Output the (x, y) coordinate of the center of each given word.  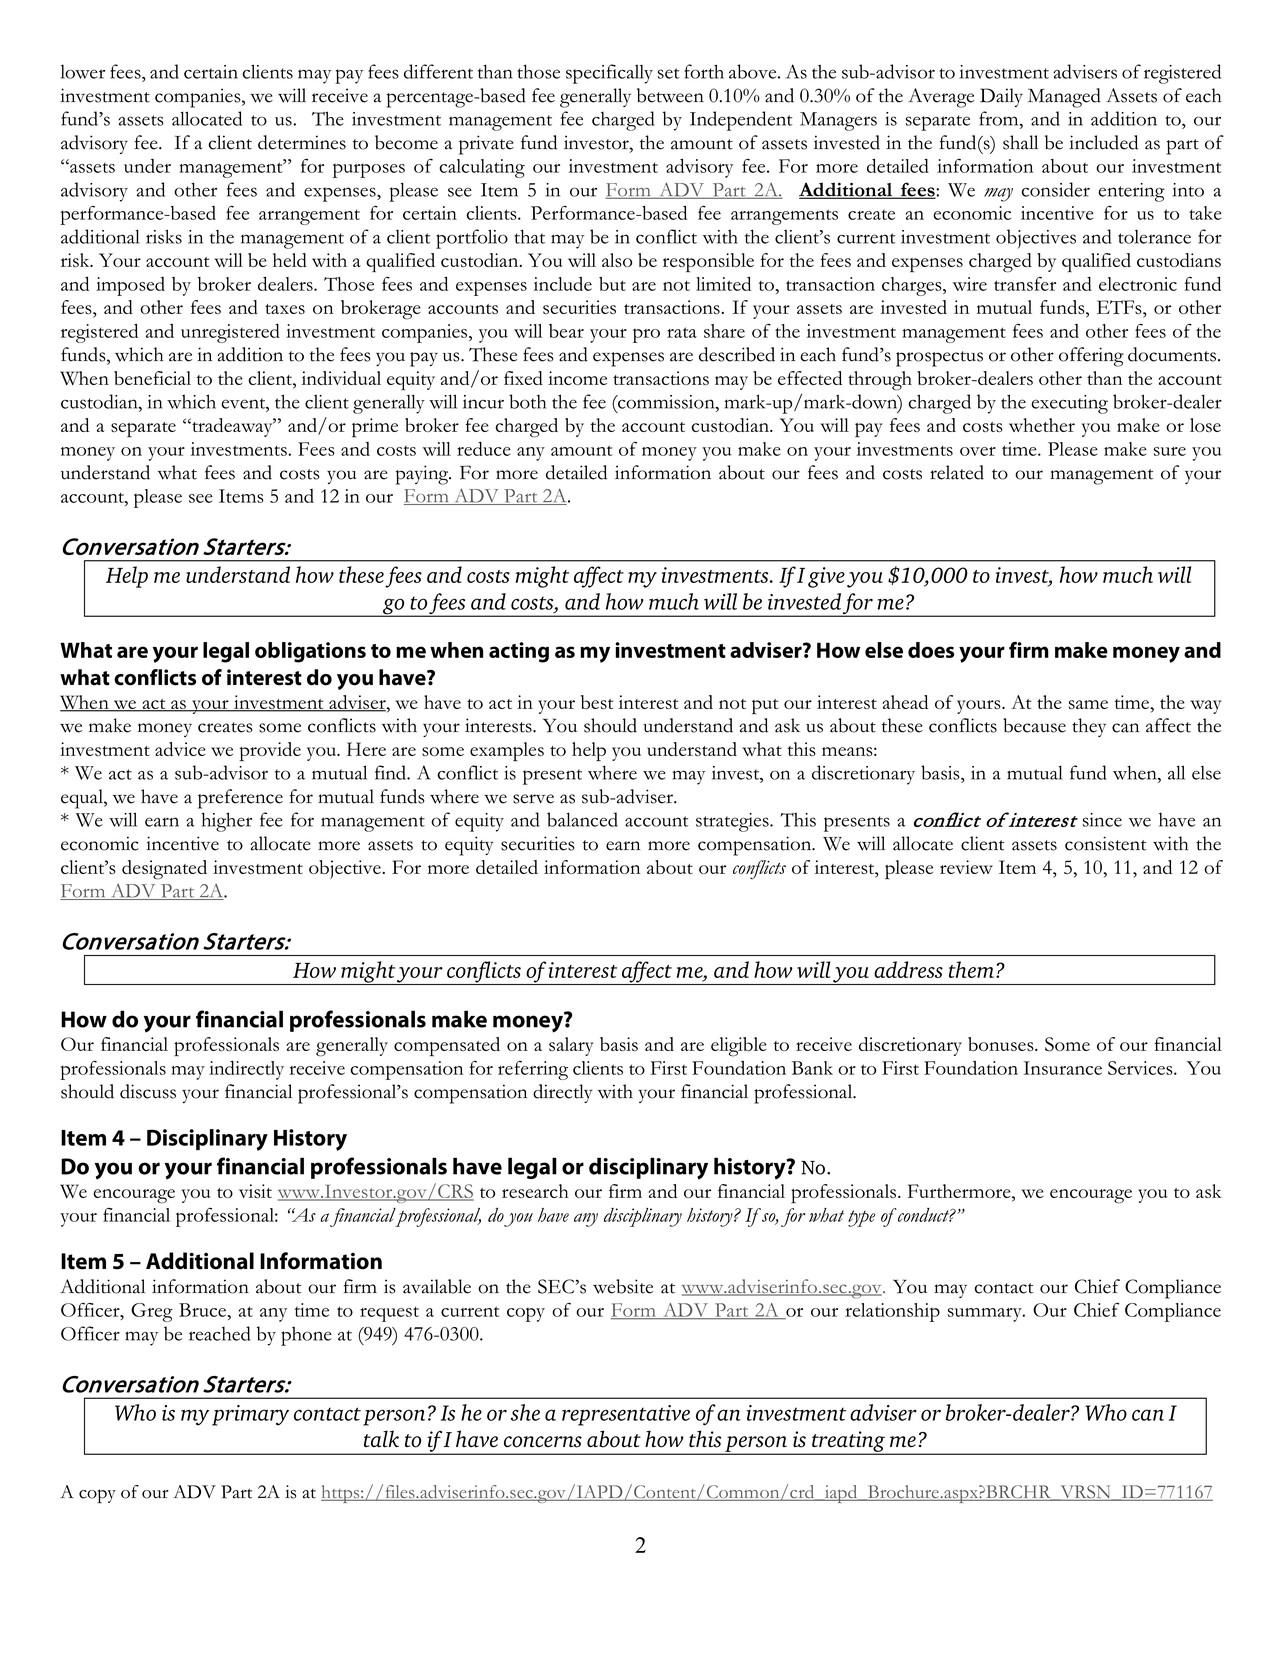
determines (302, 142)
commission (666, 402)
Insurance (1063, 1068)
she (525, 1412)
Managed (1064, 98)
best (597, 702)
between (670, 95)
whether (1042, 425)
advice (180, 749)
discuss (148, 1091)
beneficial (152, 378)
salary (571, 1046)
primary (250, 1415)
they (1089, 727)
